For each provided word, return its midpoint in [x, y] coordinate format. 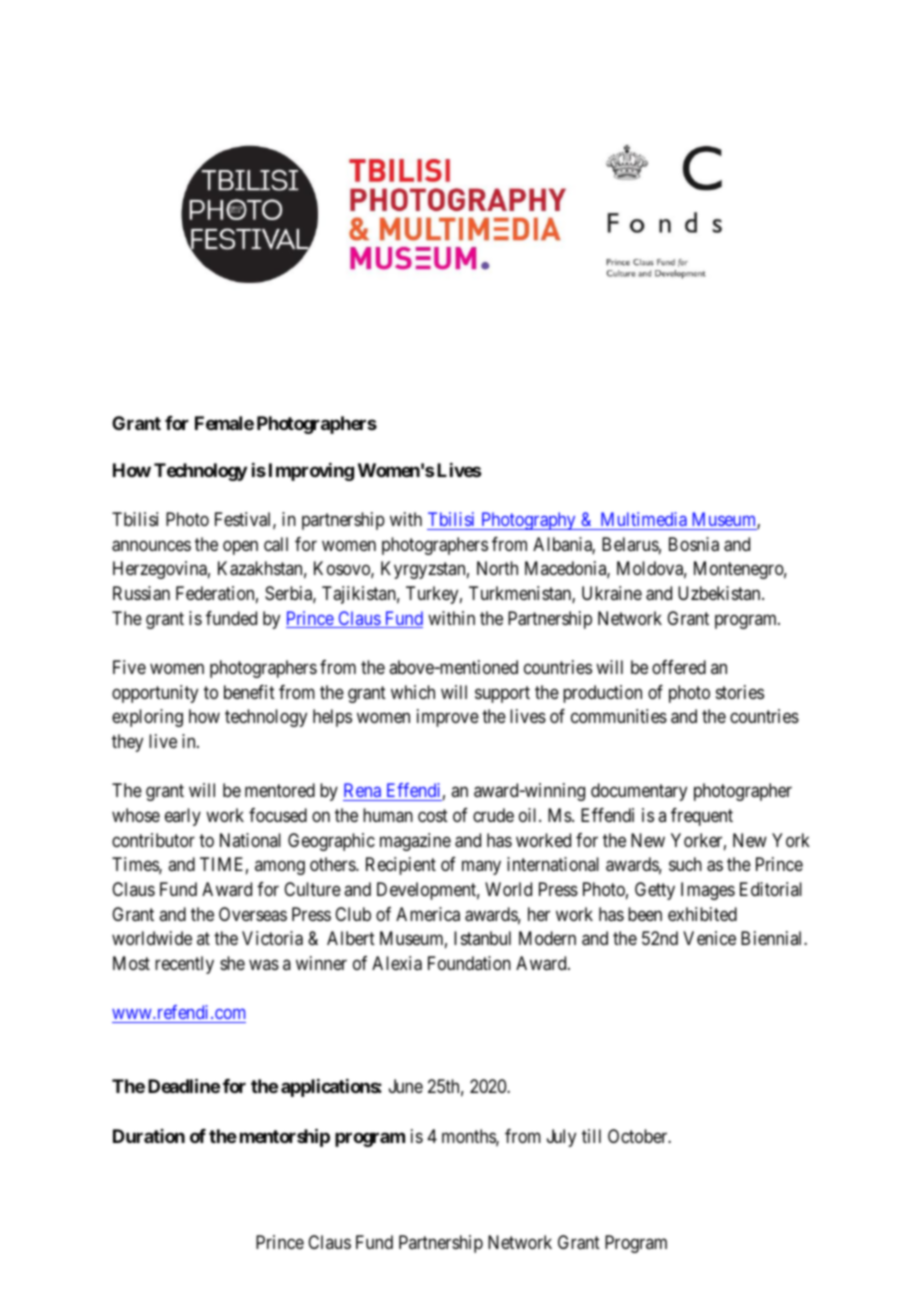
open [240, 547]
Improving [311, 472]
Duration [149, 1136]
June [406, 1086]
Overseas [253, 914]
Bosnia [694, 544]
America [428, 914]
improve [448, 718]
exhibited [702, 914]
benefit [249, 692]
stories [740, 692]
